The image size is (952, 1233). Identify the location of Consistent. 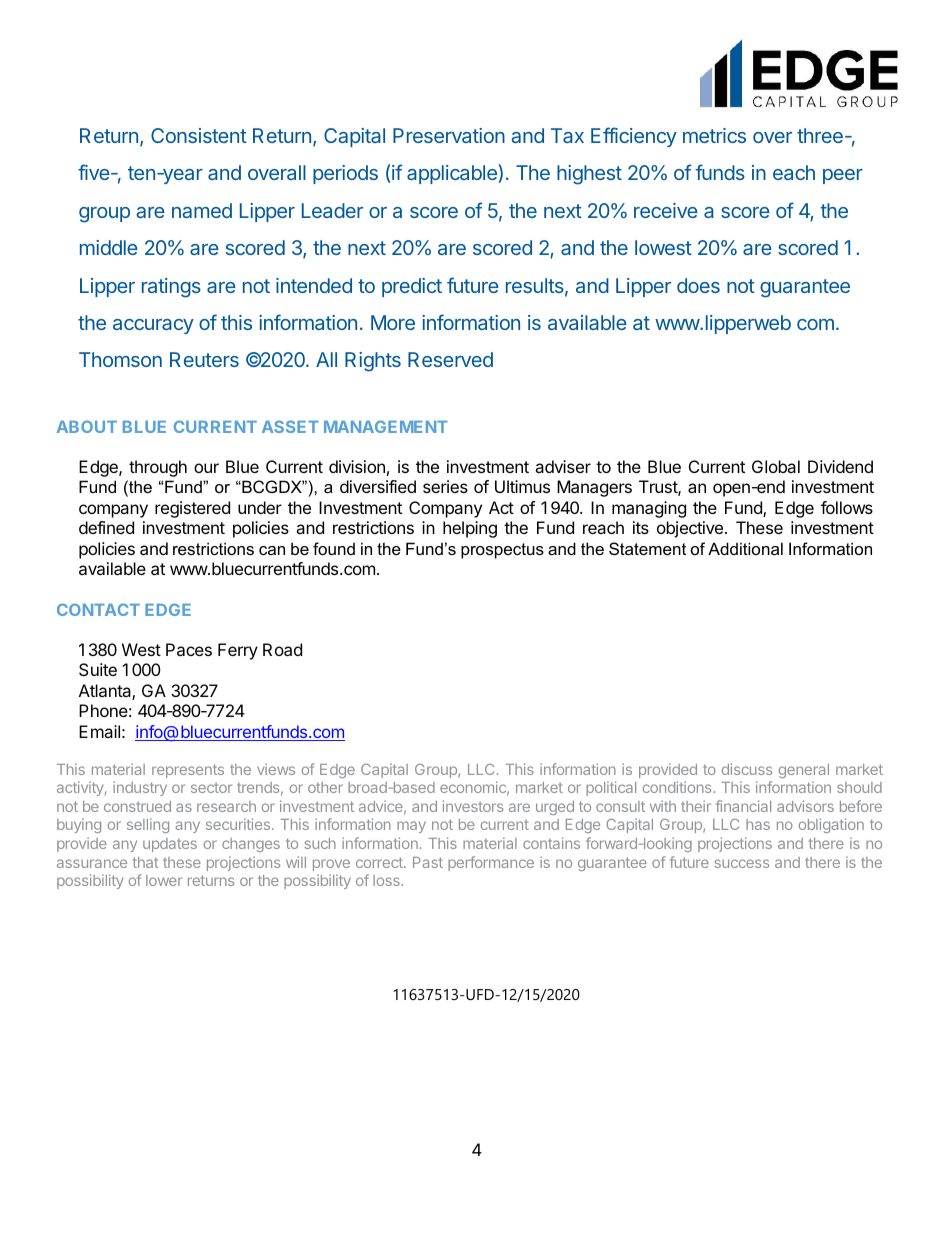
(199, 135).
